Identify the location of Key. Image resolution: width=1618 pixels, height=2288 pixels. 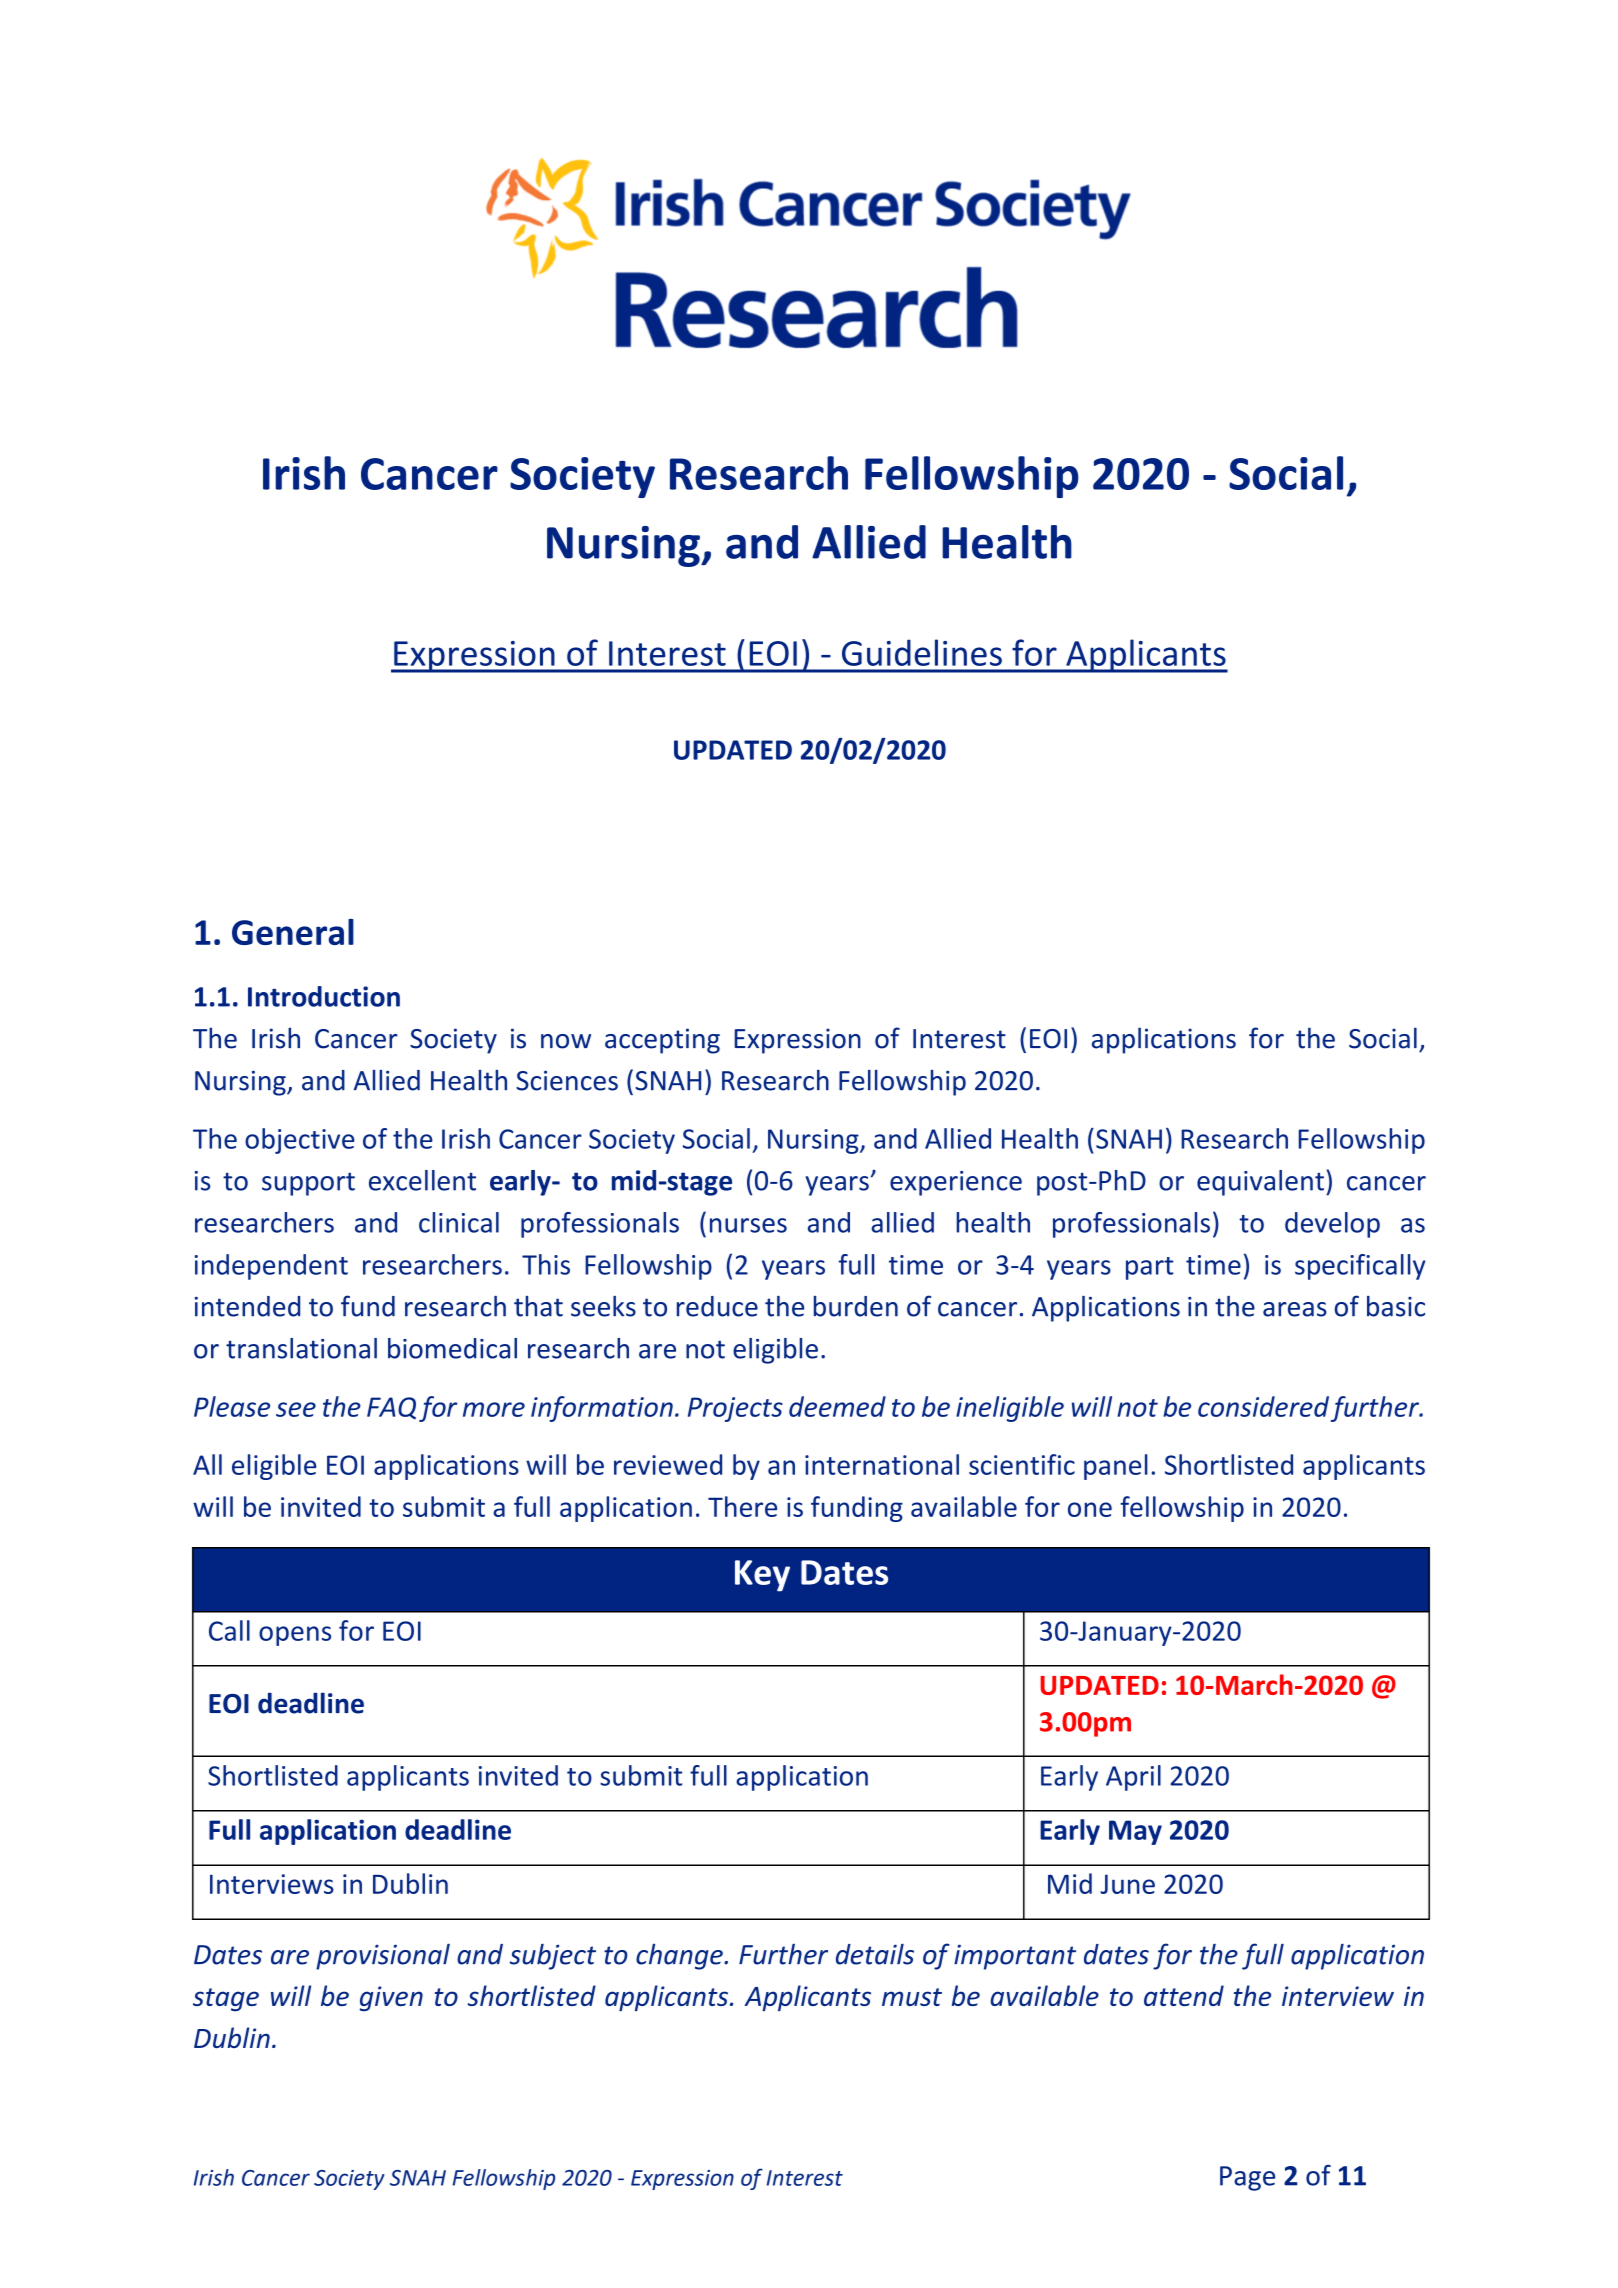
(762, 1576).
